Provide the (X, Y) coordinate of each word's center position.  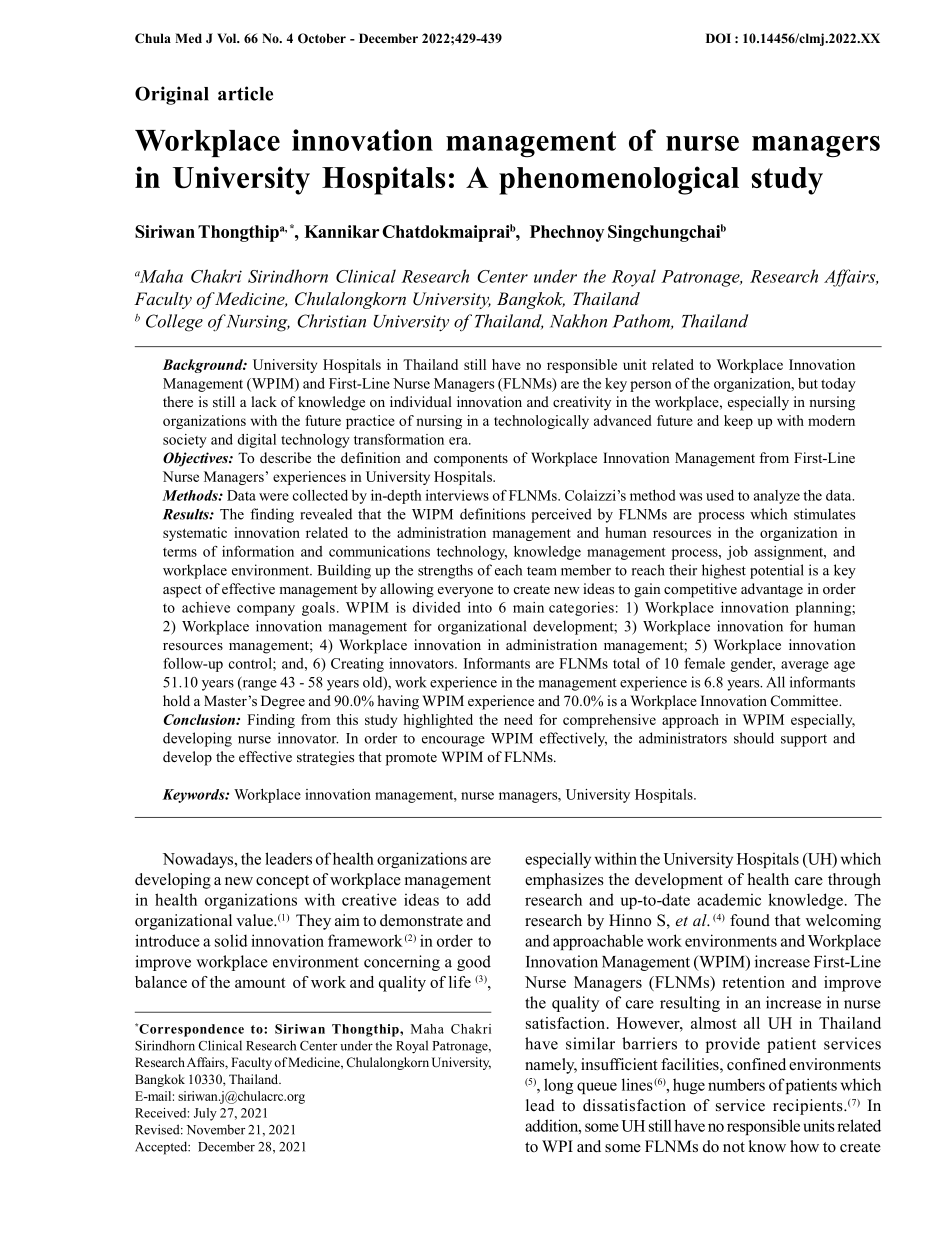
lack (264, 401)
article (245, 93)
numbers (736, 1084)
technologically (541, 422)
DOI (718, 38)
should (754, 738)
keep (738, 422)
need (518, 719)
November (215, 1129)
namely (551, 1066)
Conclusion (200, 719)
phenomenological (619, 180)
